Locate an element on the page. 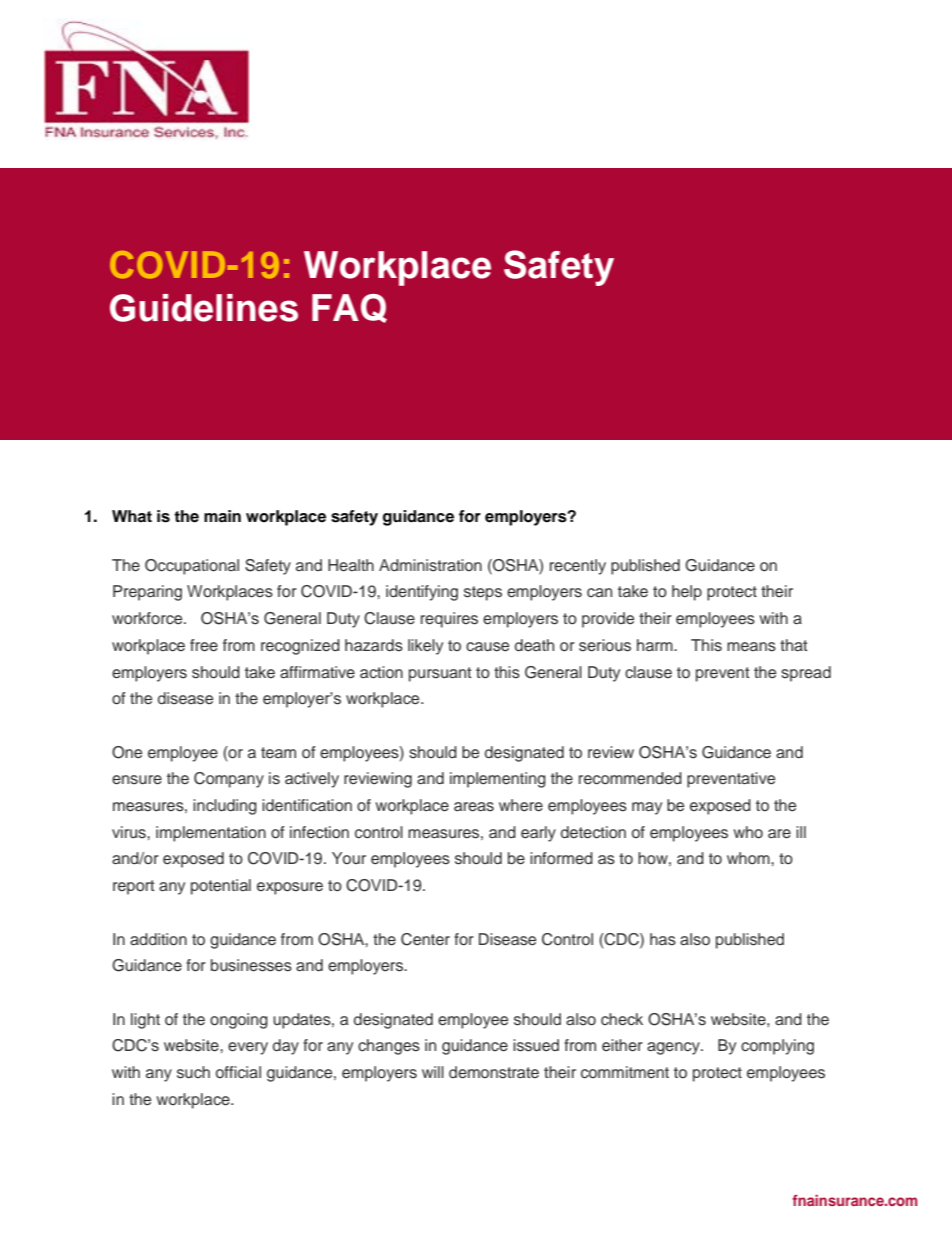 Image resolution: width=952 pixels, height=1233 pixels. potential is located at coordinates (221, 887).
